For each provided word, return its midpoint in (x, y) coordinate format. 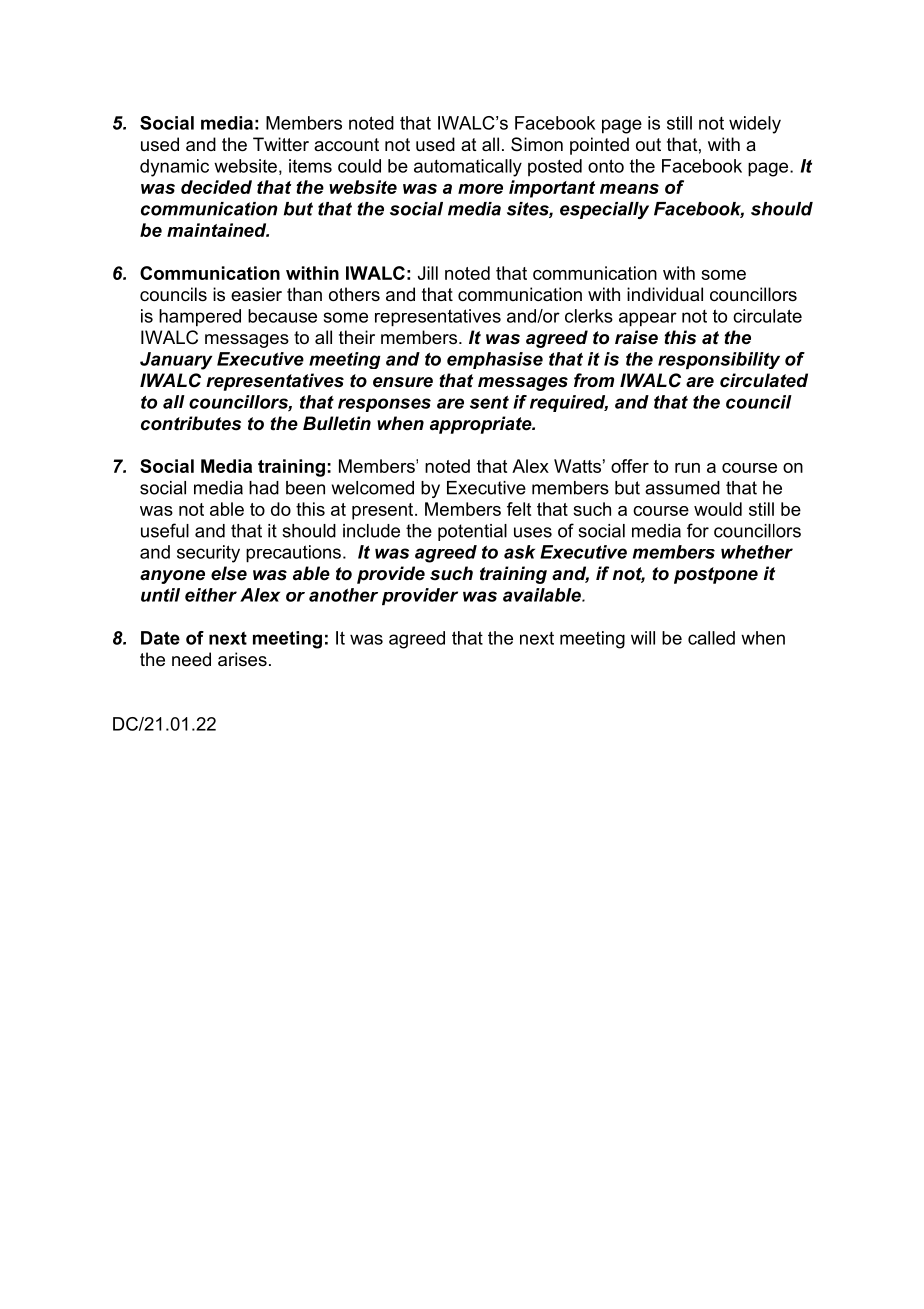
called (711, 638)
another (343, 595)
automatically (468, 168)
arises (242, 659)
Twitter (281, 144)
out (648, 145)
